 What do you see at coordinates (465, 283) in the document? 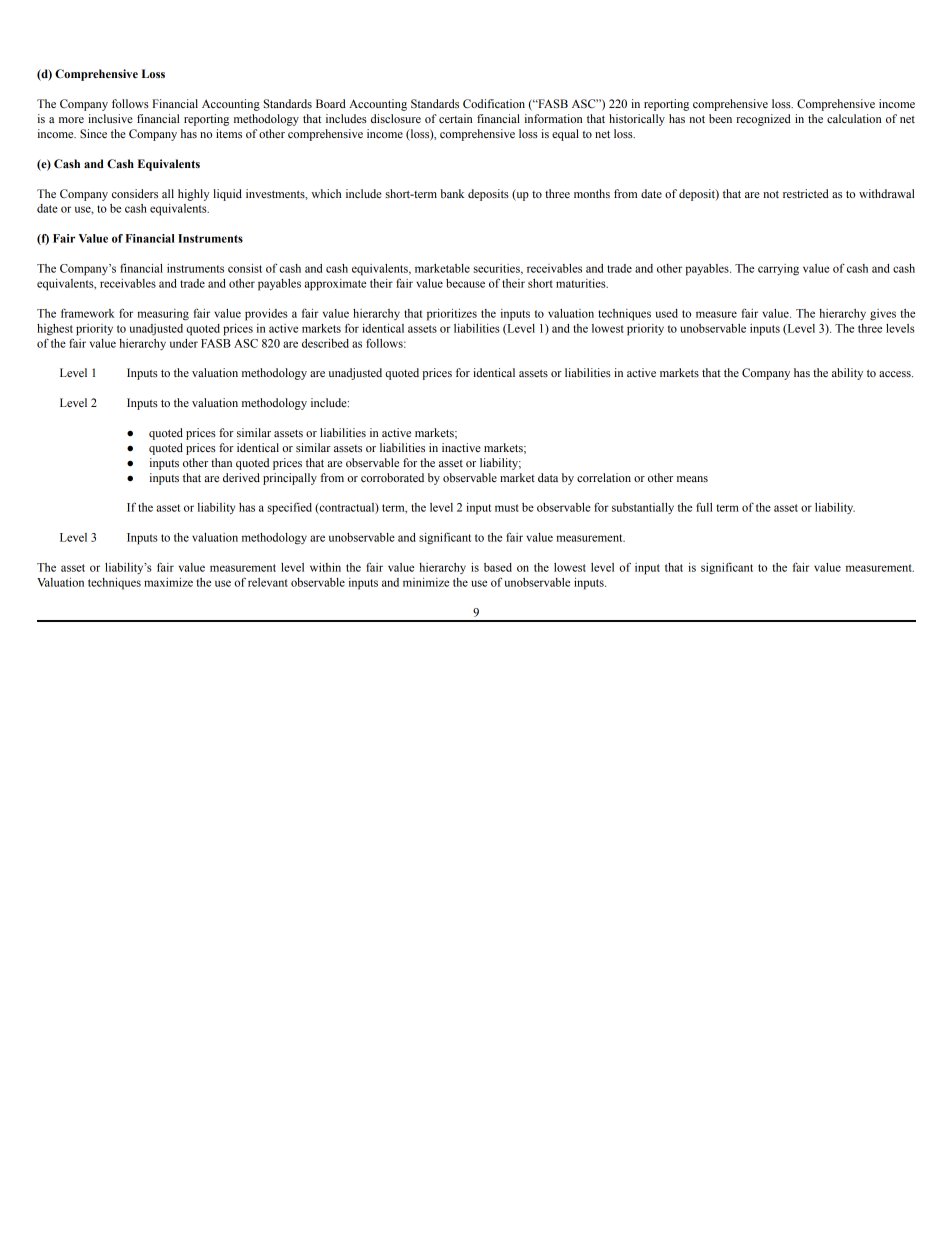
I see `because` at bounding box center [465, 283].
